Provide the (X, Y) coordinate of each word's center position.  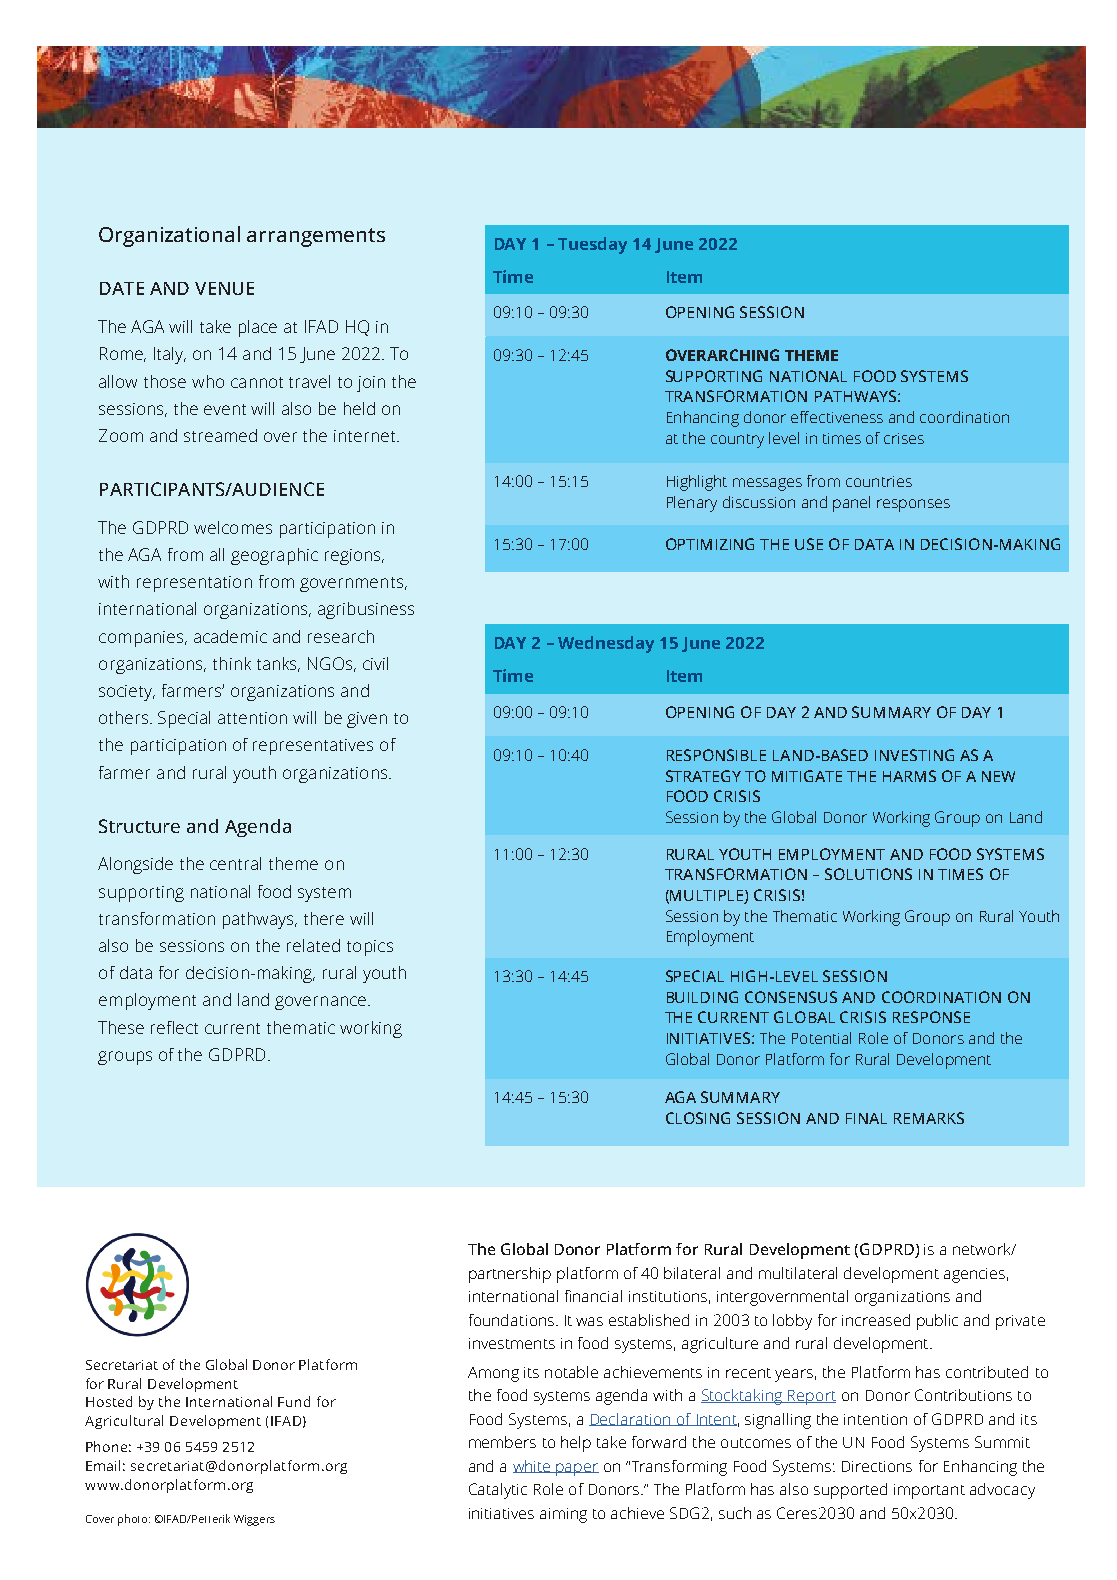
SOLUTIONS (868, 874)
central (235, 863)
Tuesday (592, 245)
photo (134, 1520)
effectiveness (837, 417)
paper (577, 1469)
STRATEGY (703, 776)
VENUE (224, 288)
